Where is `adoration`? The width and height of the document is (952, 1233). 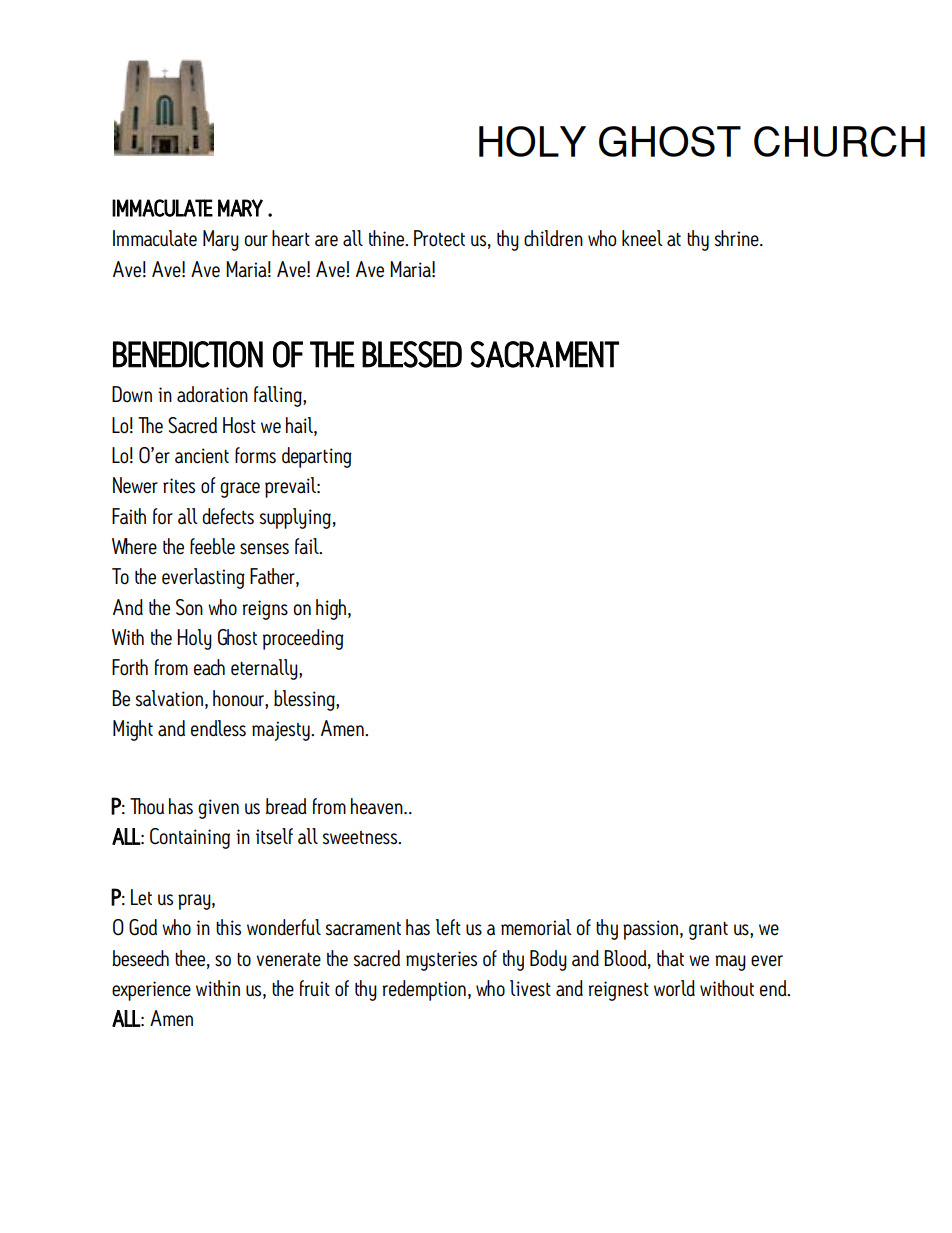
adoration is located at coordinates (212, 394).
